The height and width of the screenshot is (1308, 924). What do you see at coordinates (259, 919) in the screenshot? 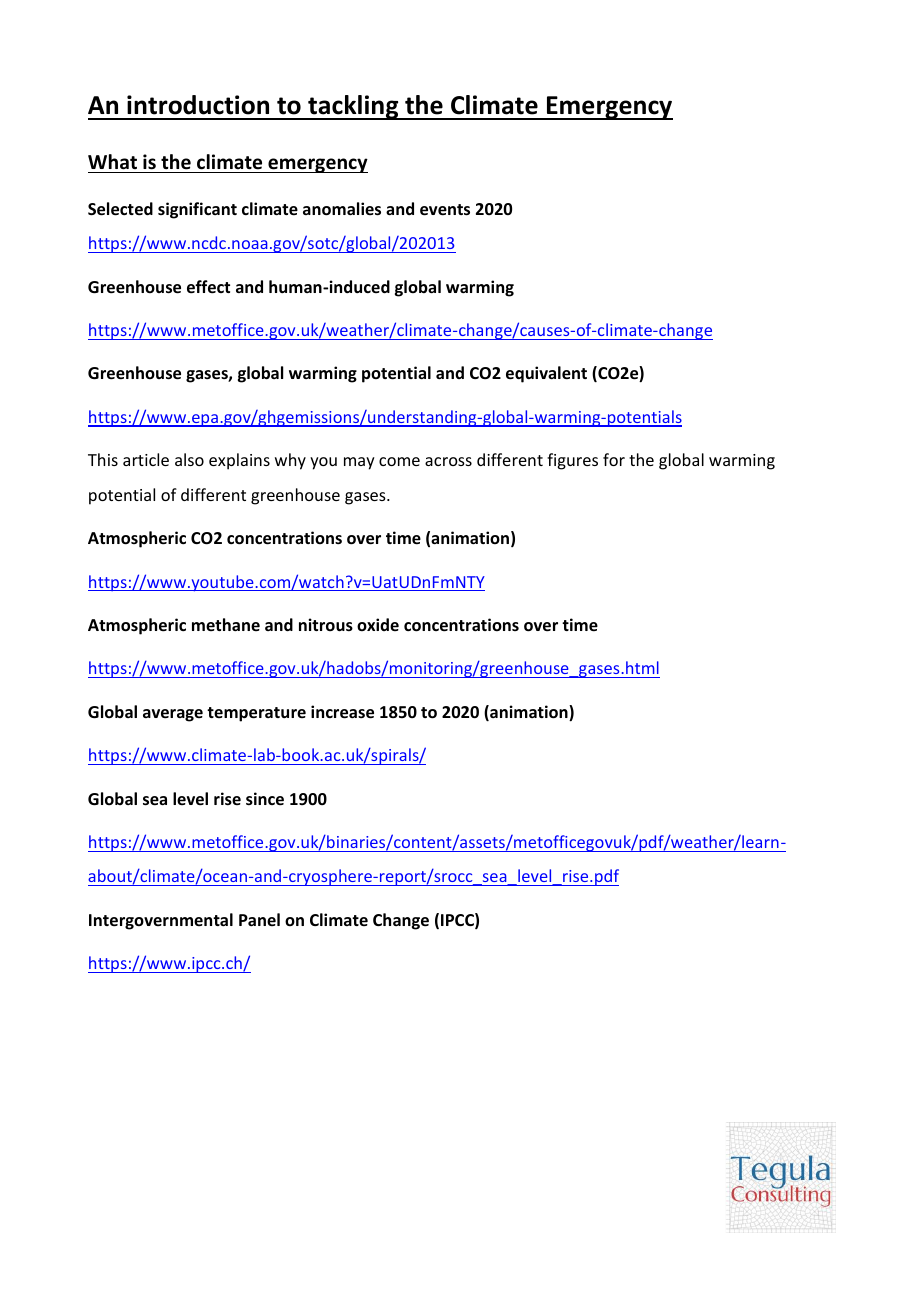
I see `Panel` at bounding box center [259, 919].
